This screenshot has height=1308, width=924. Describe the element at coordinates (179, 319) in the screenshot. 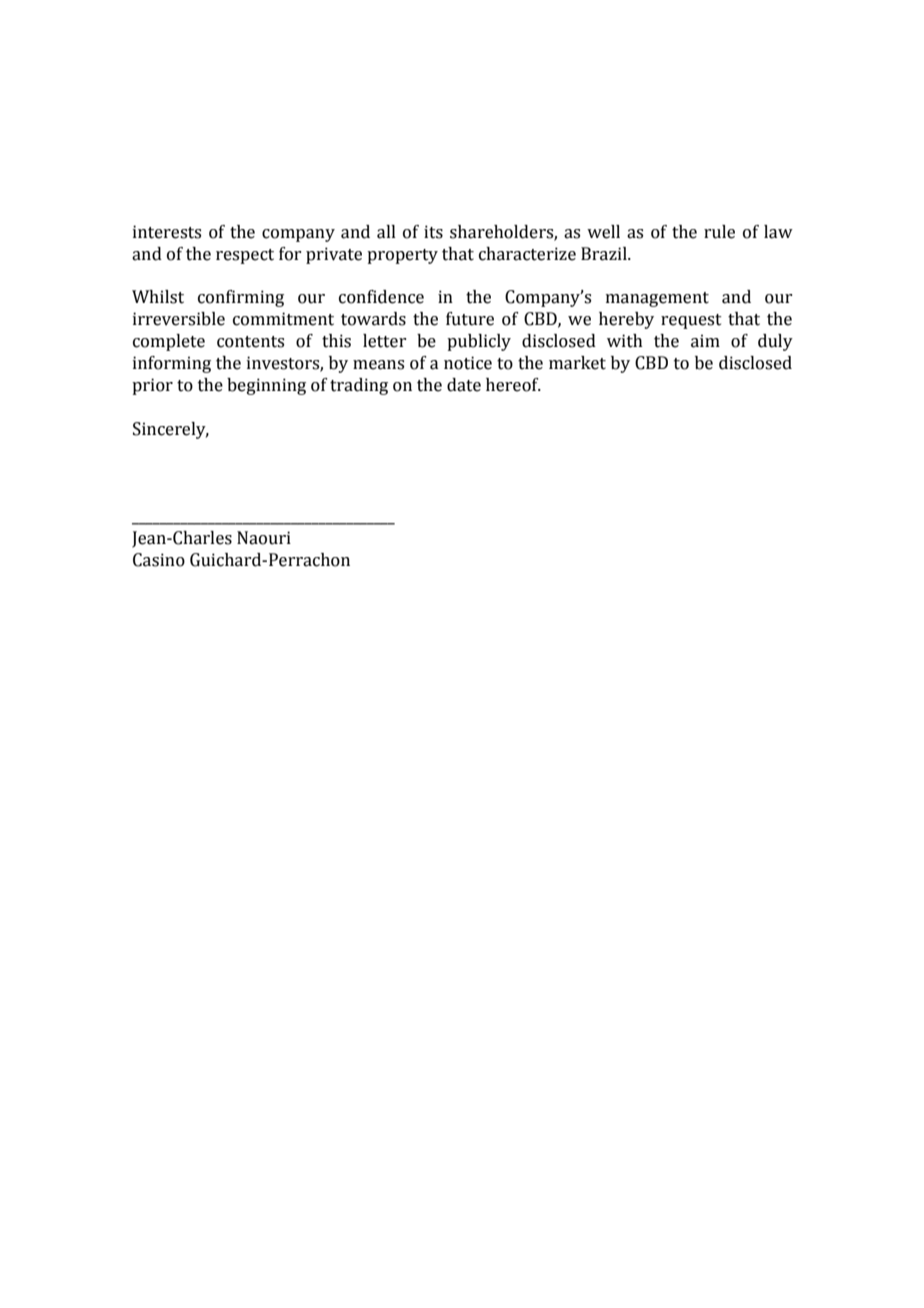

I see `irreversible` at that location.
